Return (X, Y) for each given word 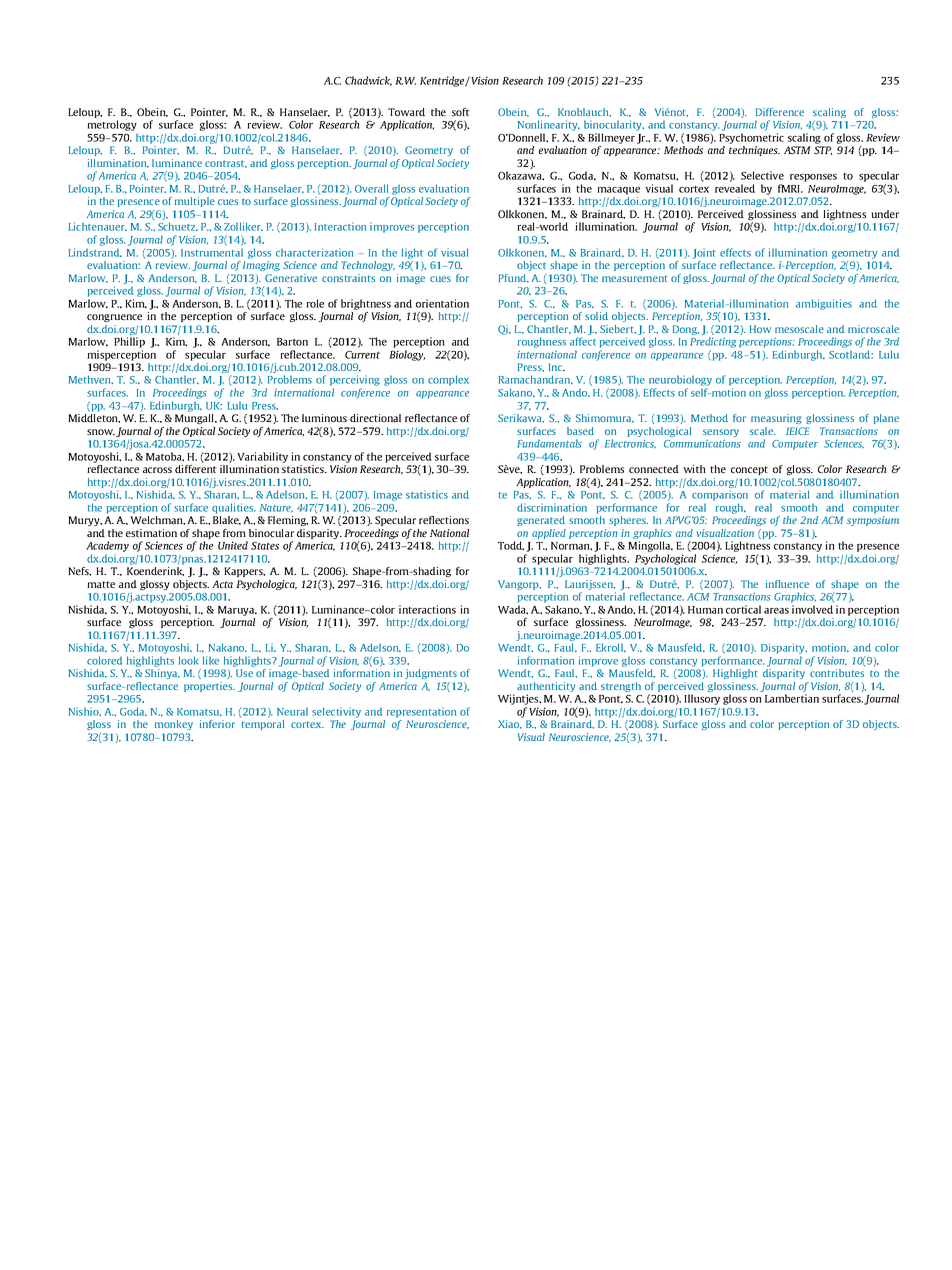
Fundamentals (549, 443)
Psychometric (751, 138)
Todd (511, 546)
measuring (776, 419)
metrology (112, 125)
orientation (442, 303)
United (233, 545)
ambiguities (824, 304)
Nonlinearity (549, 127)
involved (812, 609)
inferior (217, 724)
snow (101, 432)
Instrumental (212, 253)
